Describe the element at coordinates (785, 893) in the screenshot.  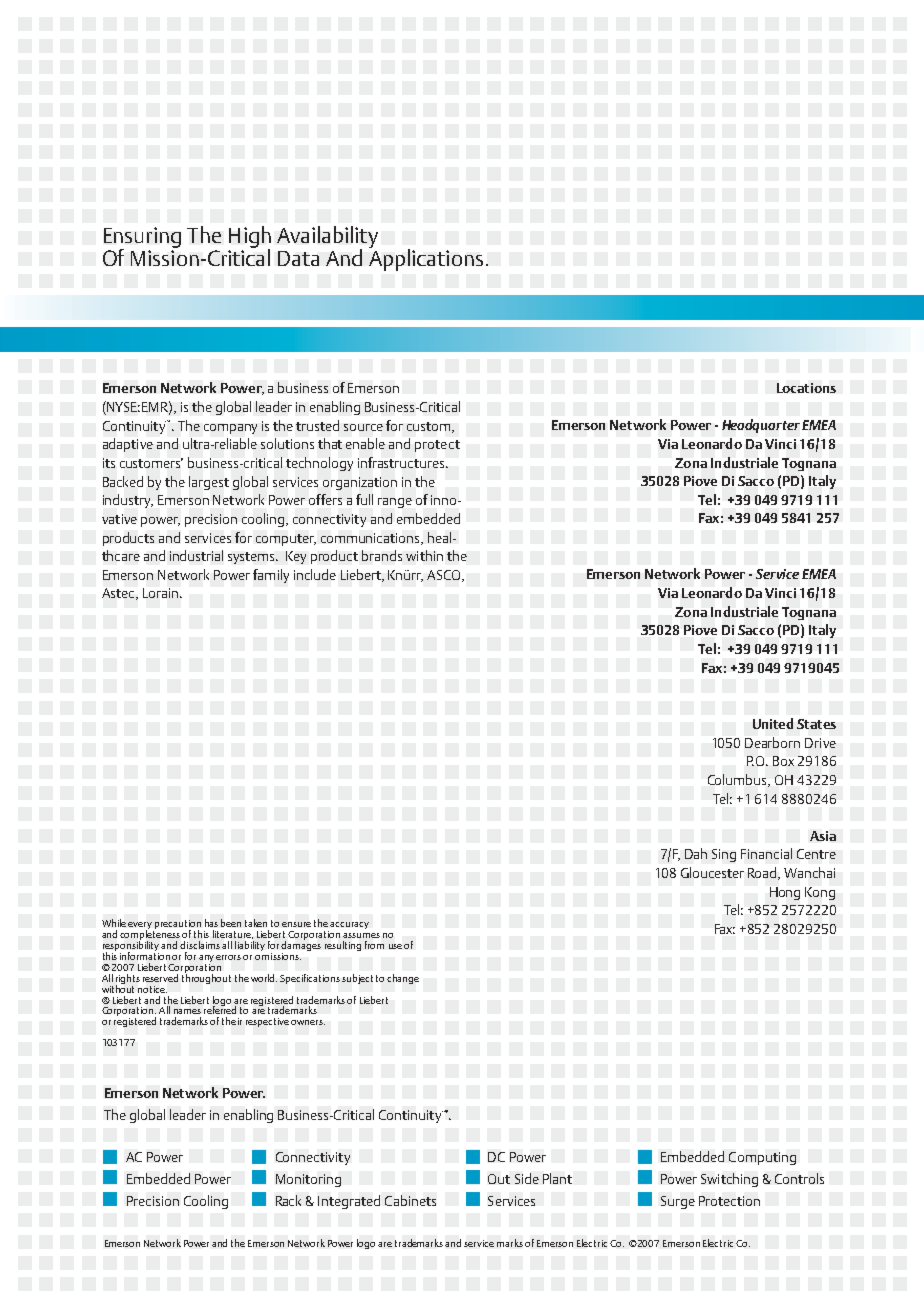
I see `Hong` at that location.
